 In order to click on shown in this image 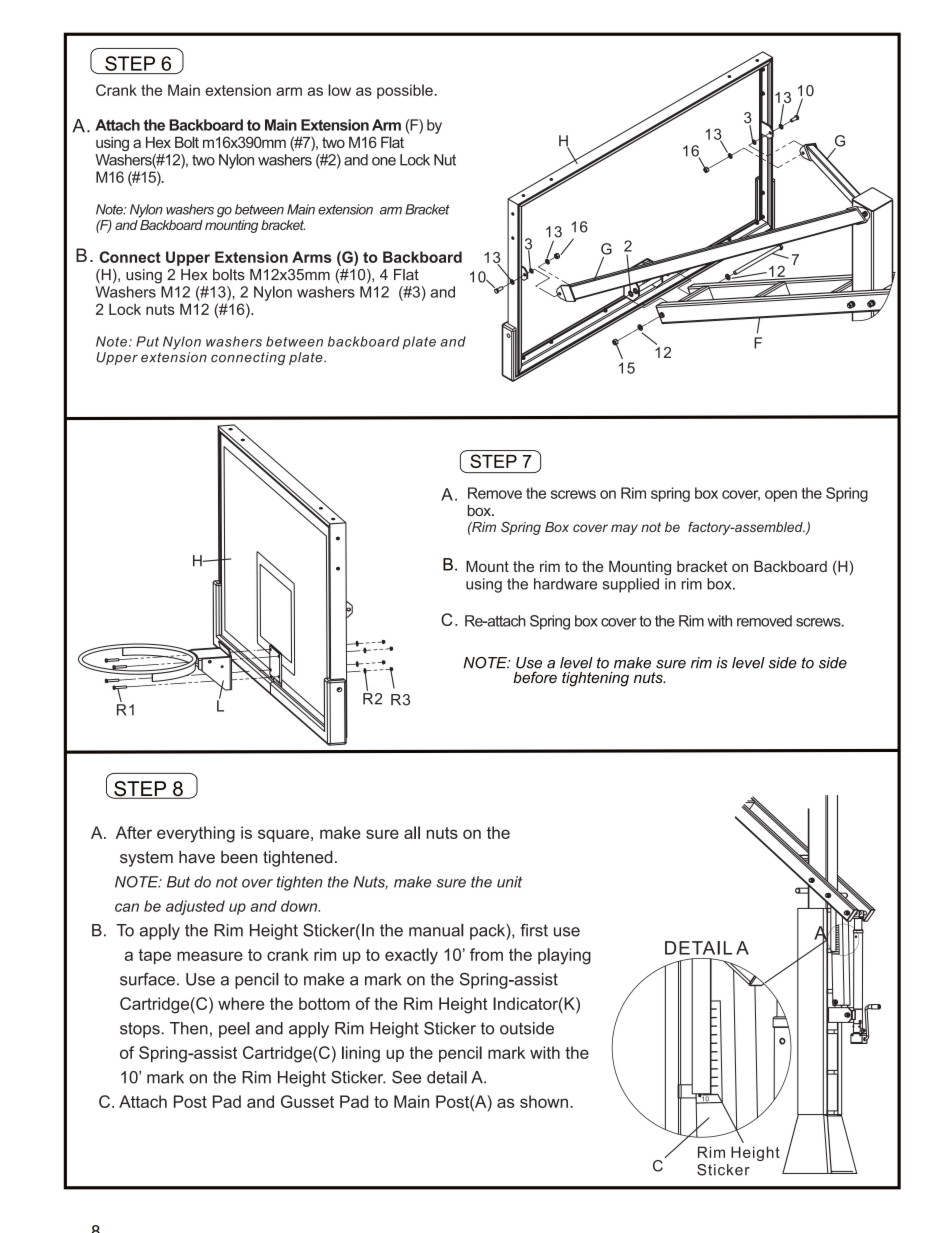, I will do `click(544, 1101)`.
